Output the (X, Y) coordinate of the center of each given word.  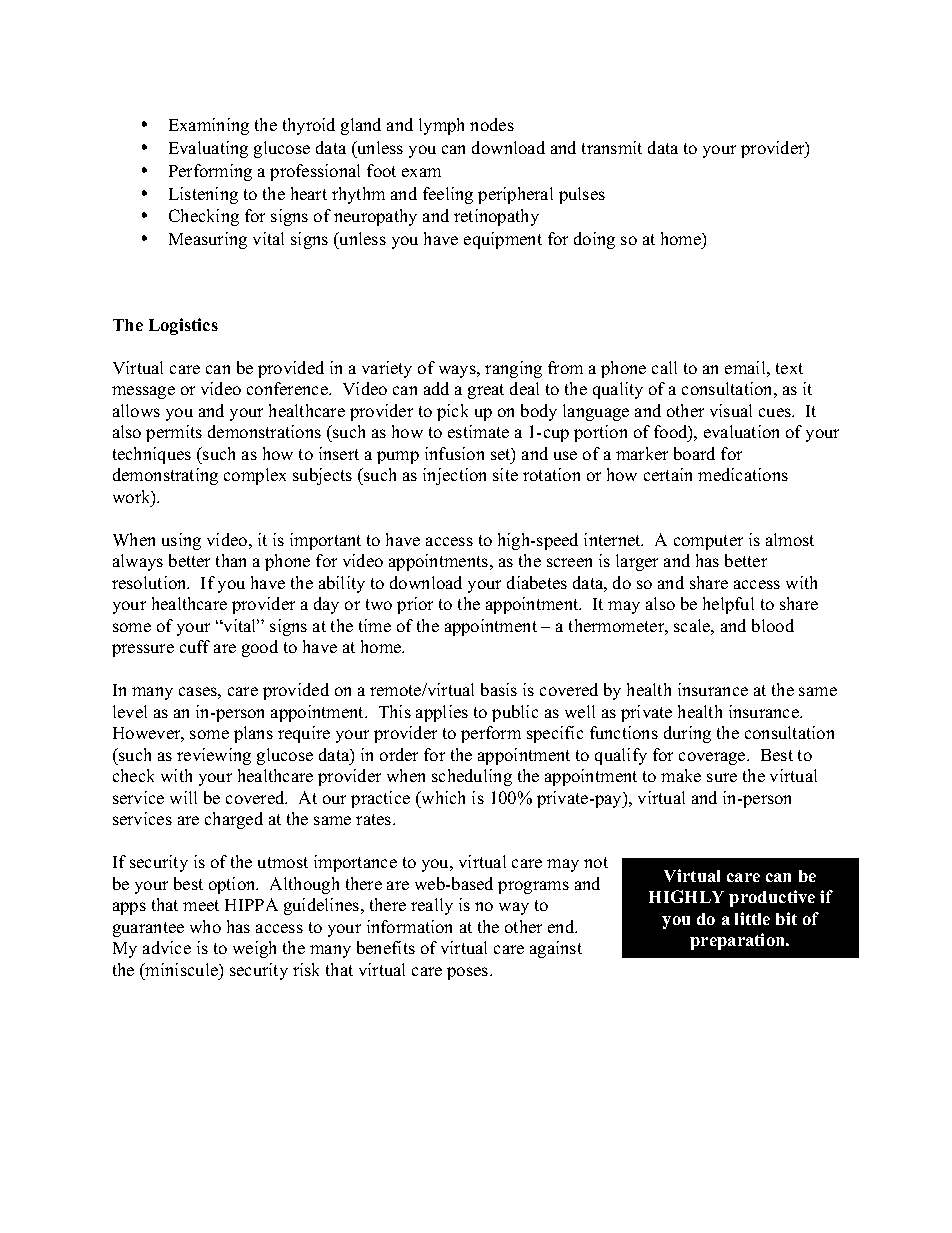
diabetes (537, 582)
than (231, 560)
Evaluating (208, 149)
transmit (612, 147)
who (205, 926)
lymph (441, 126)
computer (708, 542)
